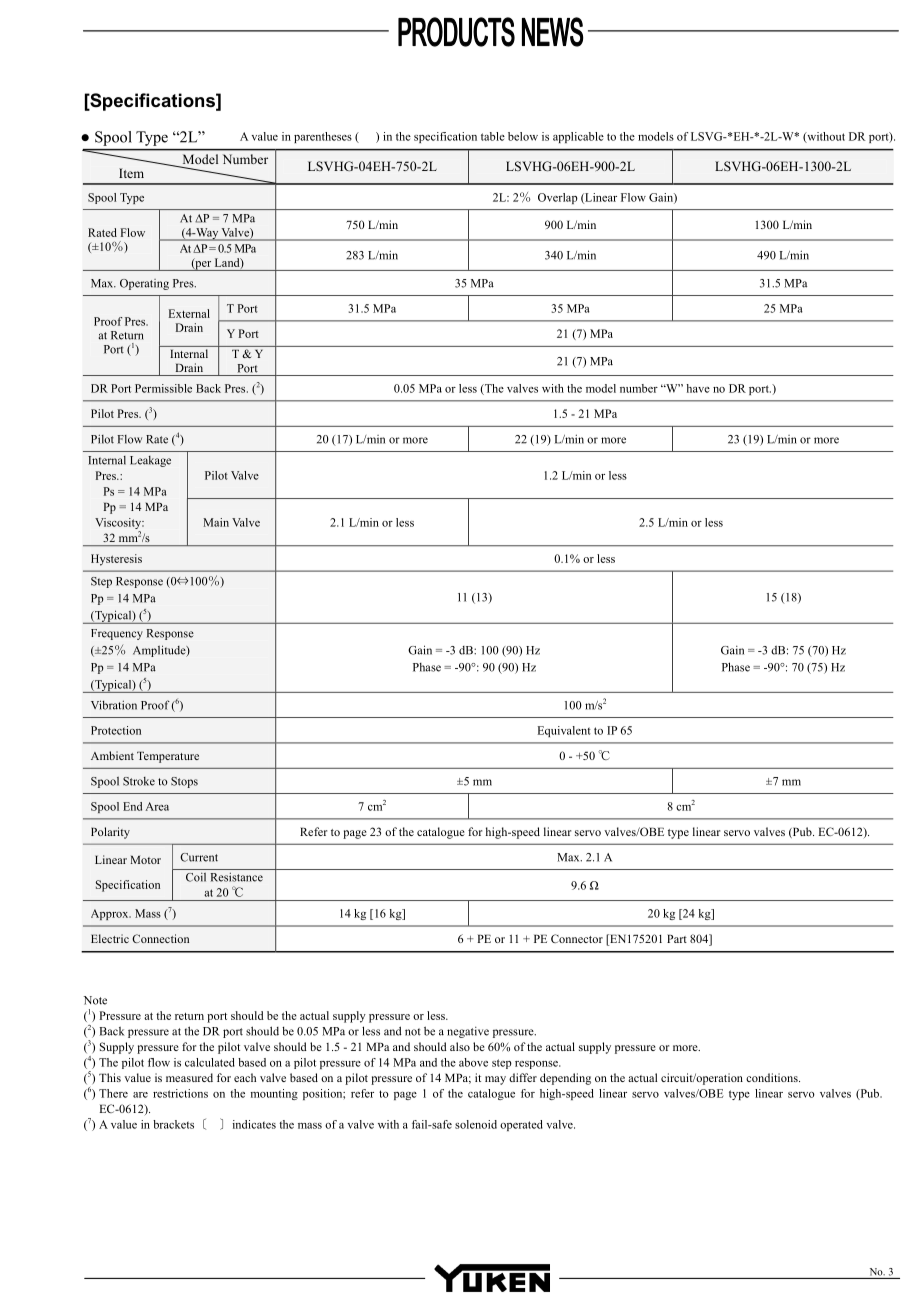 The image size is (924, 1308). Describe the element at coordinates (493, 136) in the screenshot. I see `table` at that location.
